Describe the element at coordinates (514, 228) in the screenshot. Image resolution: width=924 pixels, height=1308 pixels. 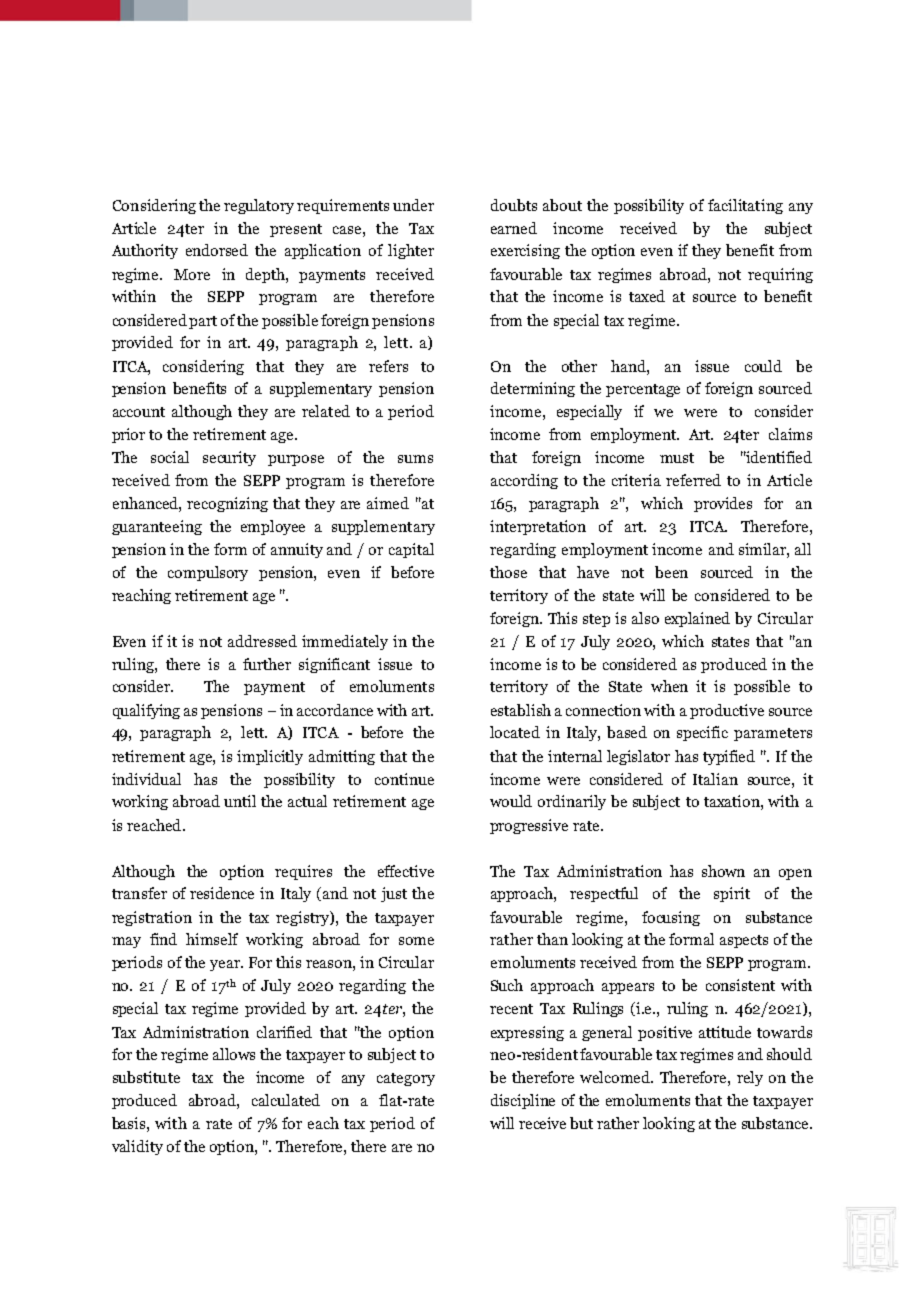
I see `earned` at that location.
